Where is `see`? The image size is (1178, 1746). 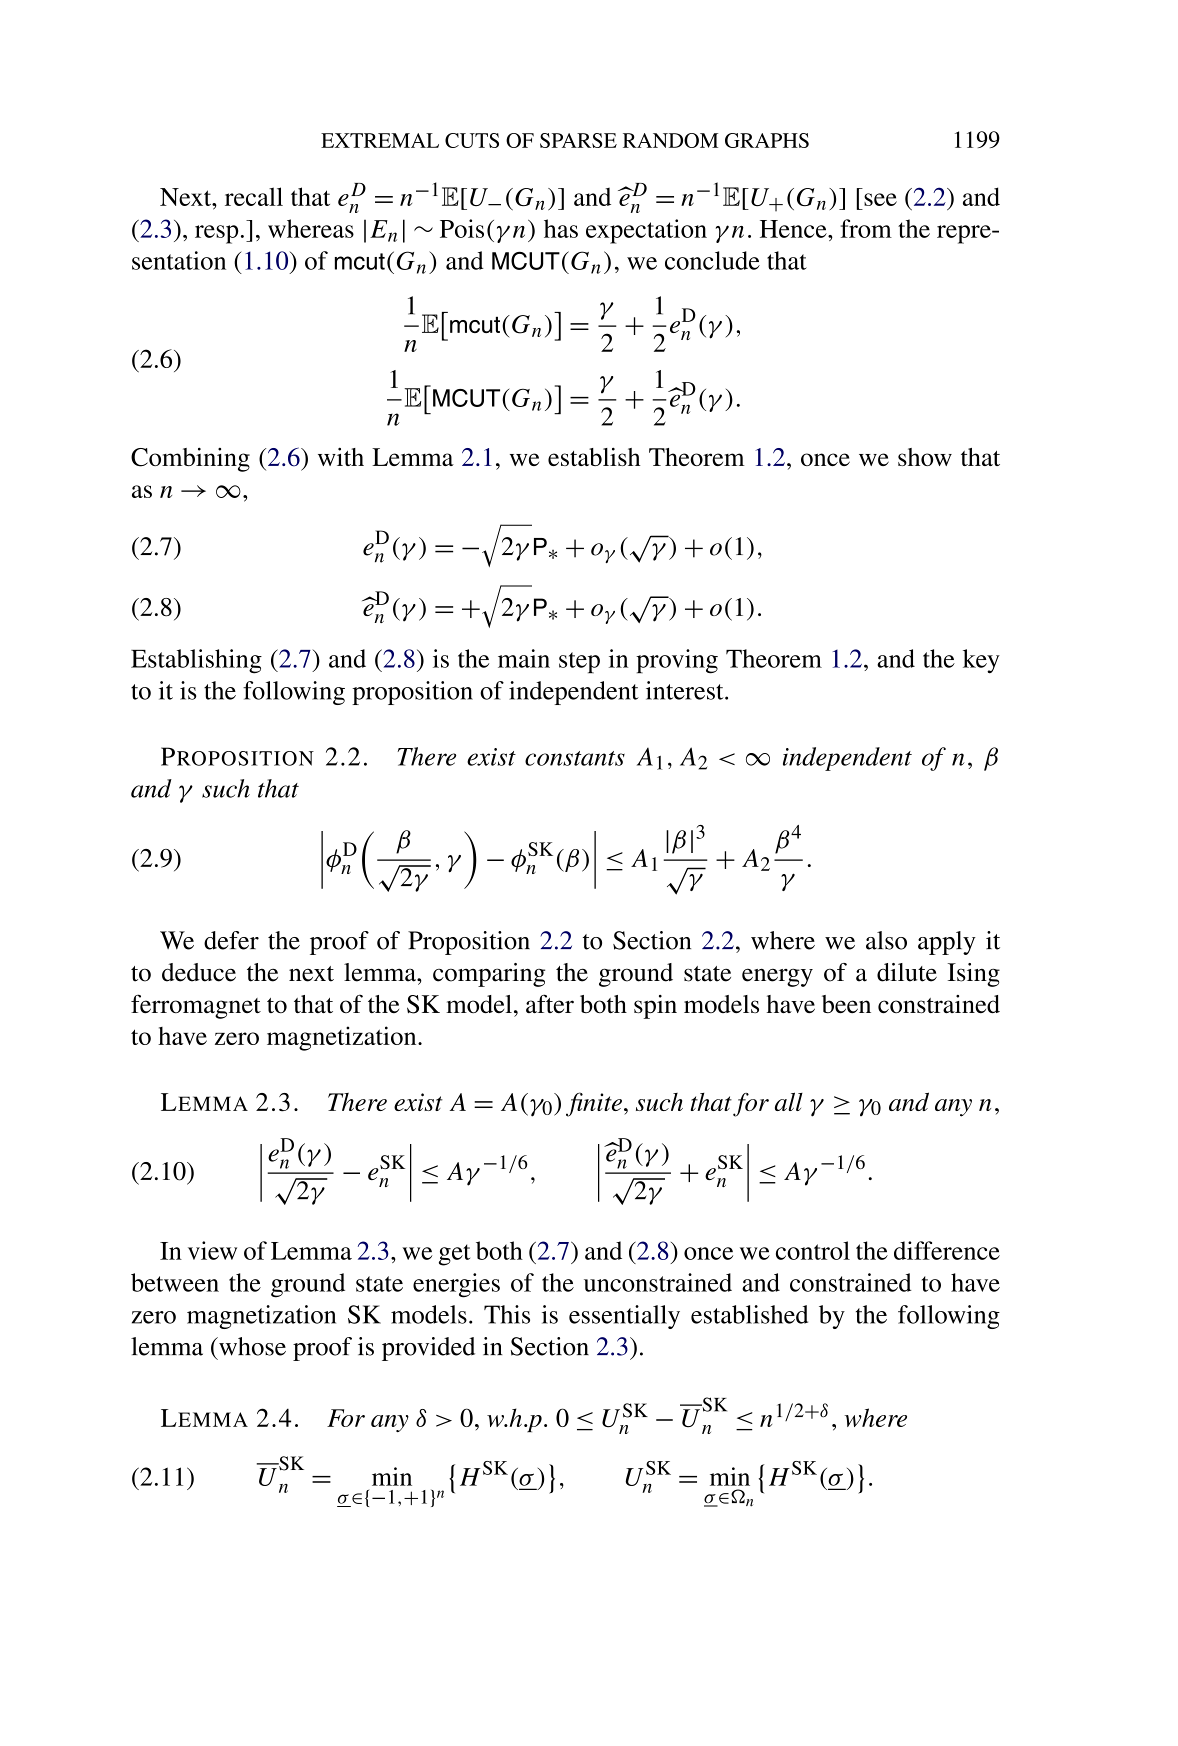
see is located at coordinates (880, 199).
